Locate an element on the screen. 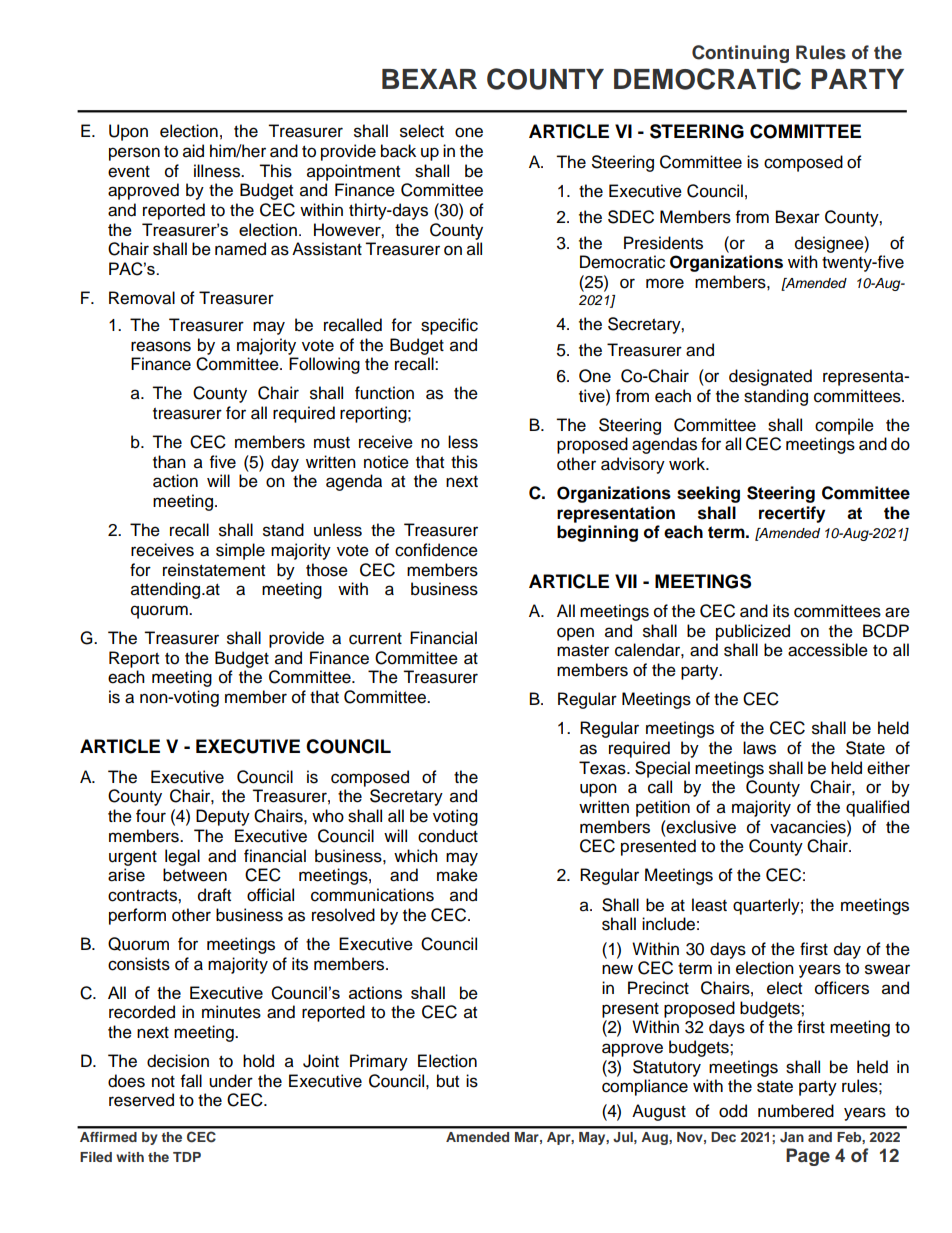 The image size is (952, 1233). laws is located at coordinates (759, 748).
